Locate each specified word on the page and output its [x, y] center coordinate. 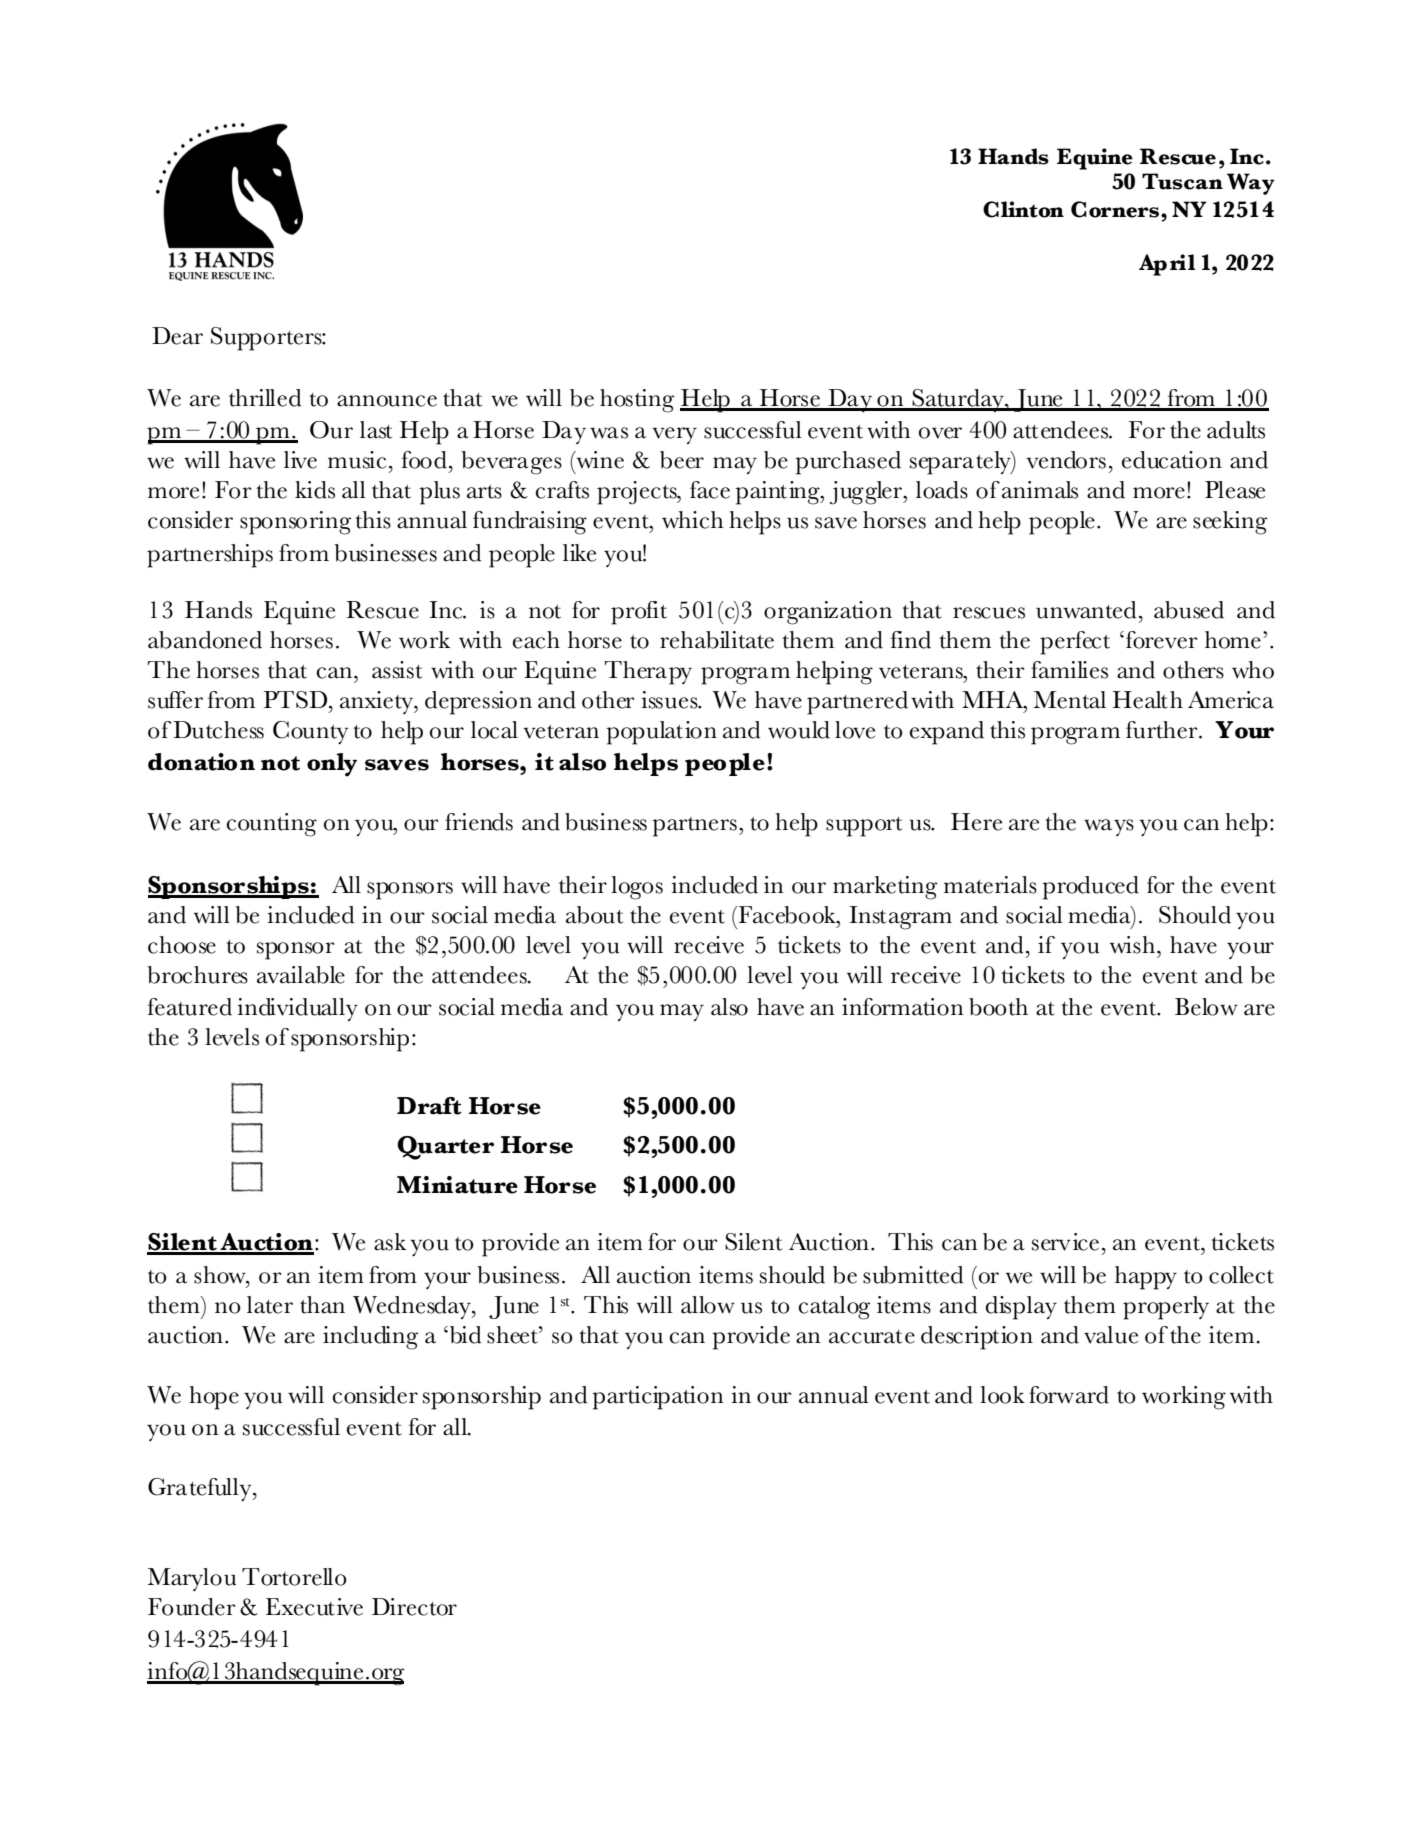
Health [1148, 700]
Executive [314, 1607]
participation [658, 1398]
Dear [177, 336]
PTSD [297, 700]
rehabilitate [717, 640]
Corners [1116, 209]
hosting [637, 401]
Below [1206, 1007]
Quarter [445, 1148]
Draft [429, 1106]
